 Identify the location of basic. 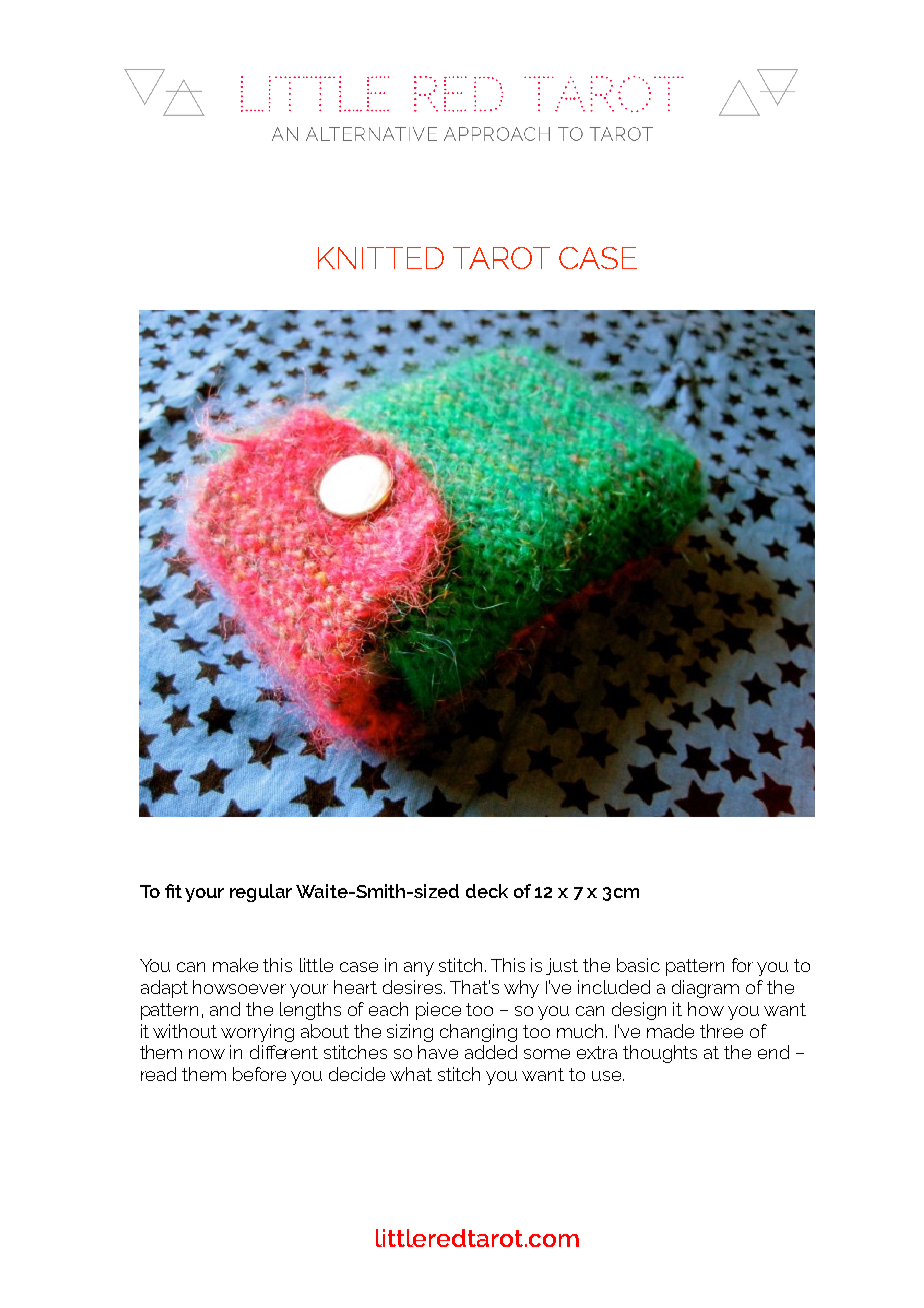
(638, 965).
